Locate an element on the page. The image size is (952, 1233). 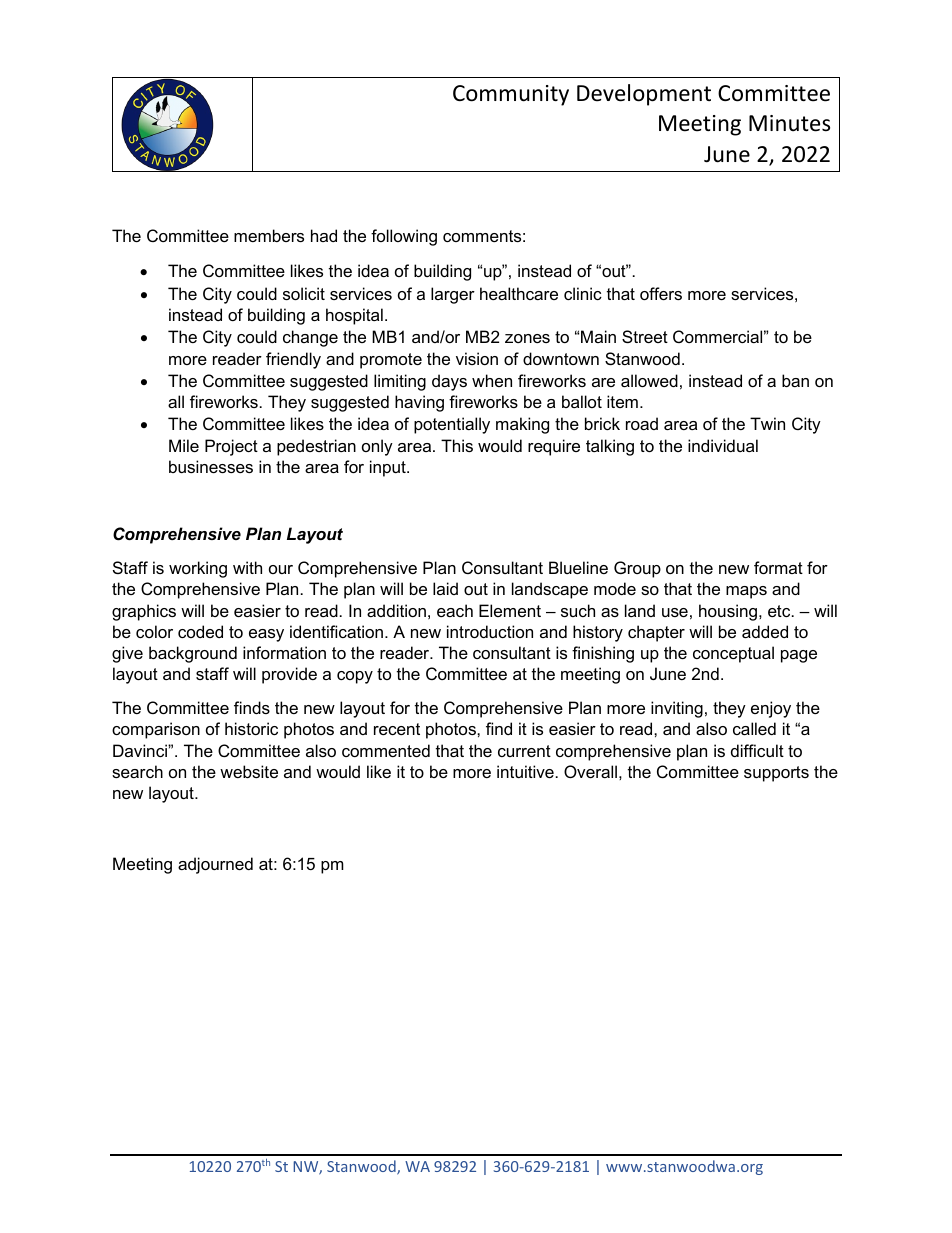
change is located at coordinates (310, 338).
